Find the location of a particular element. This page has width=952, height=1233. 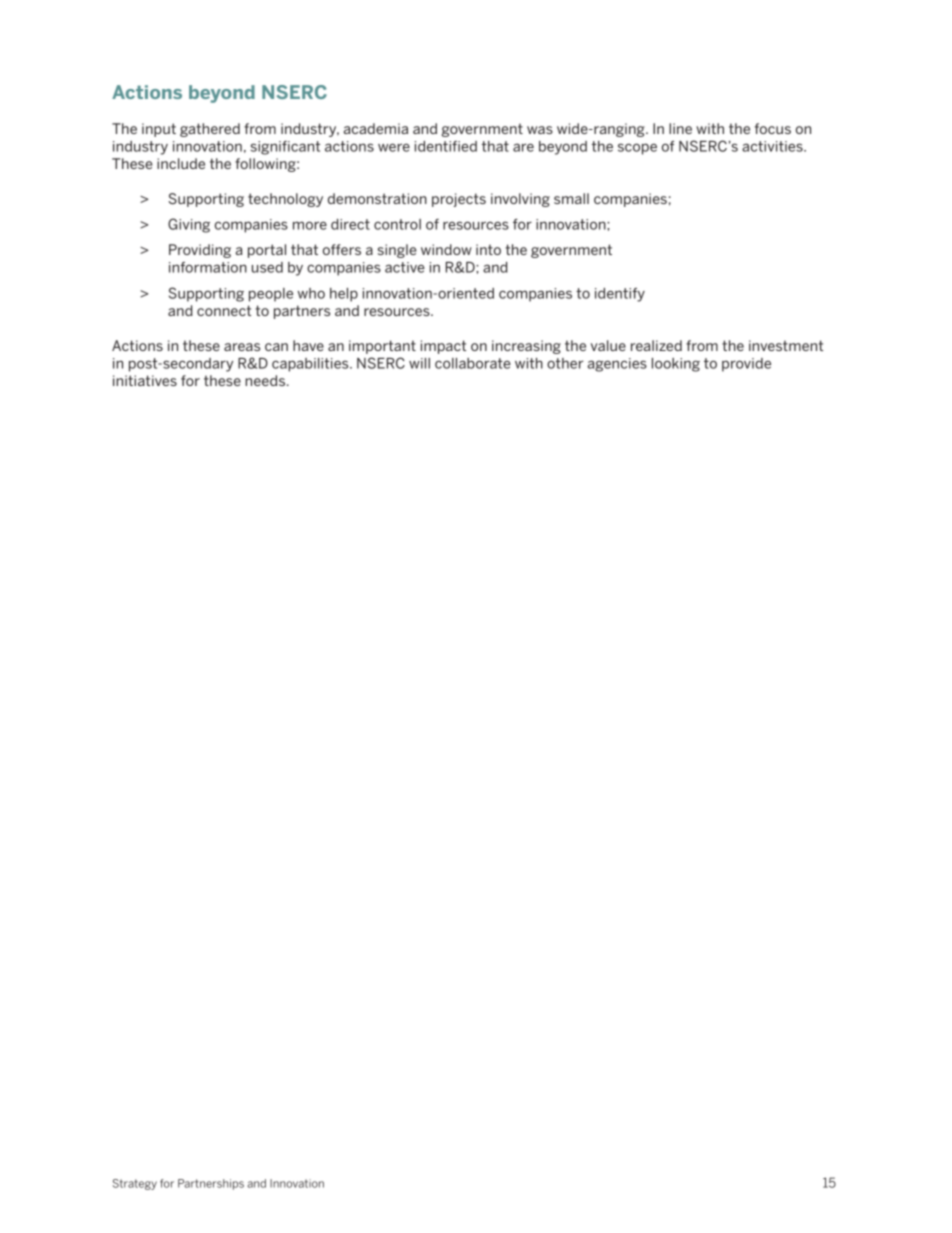

identified is located at coordinates (446, 146).
